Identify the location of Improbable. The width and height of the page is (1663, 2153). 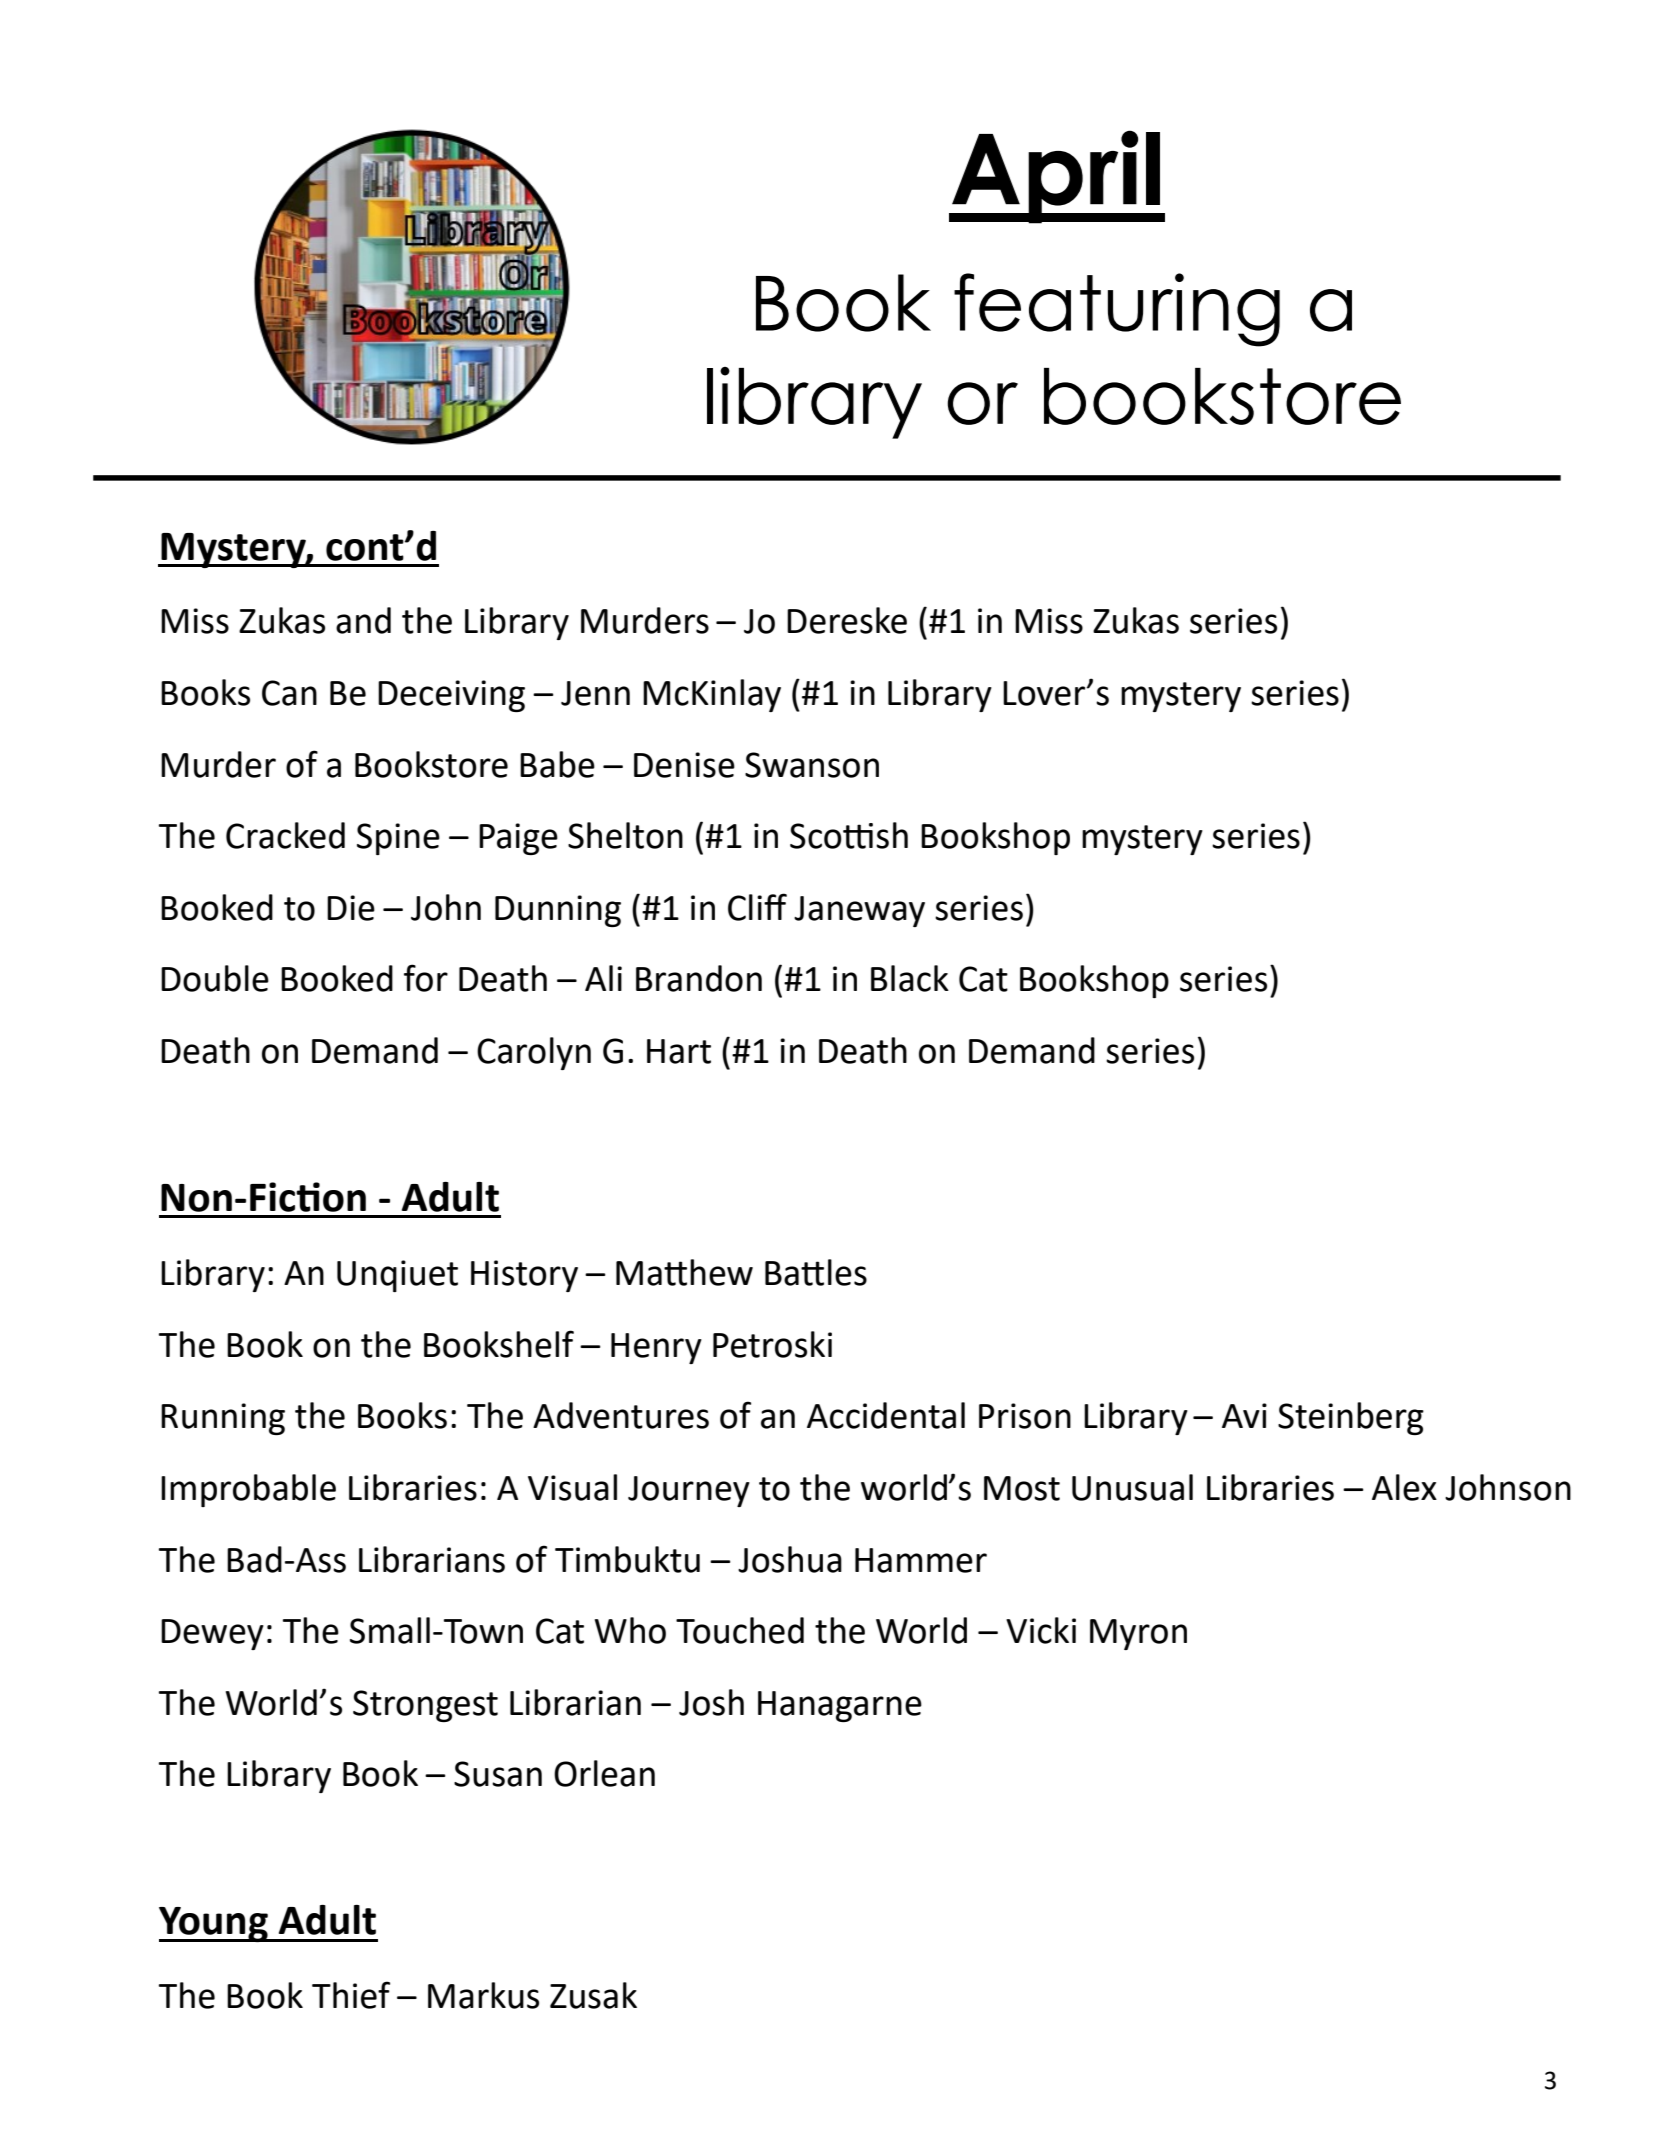
(248, 1490).
